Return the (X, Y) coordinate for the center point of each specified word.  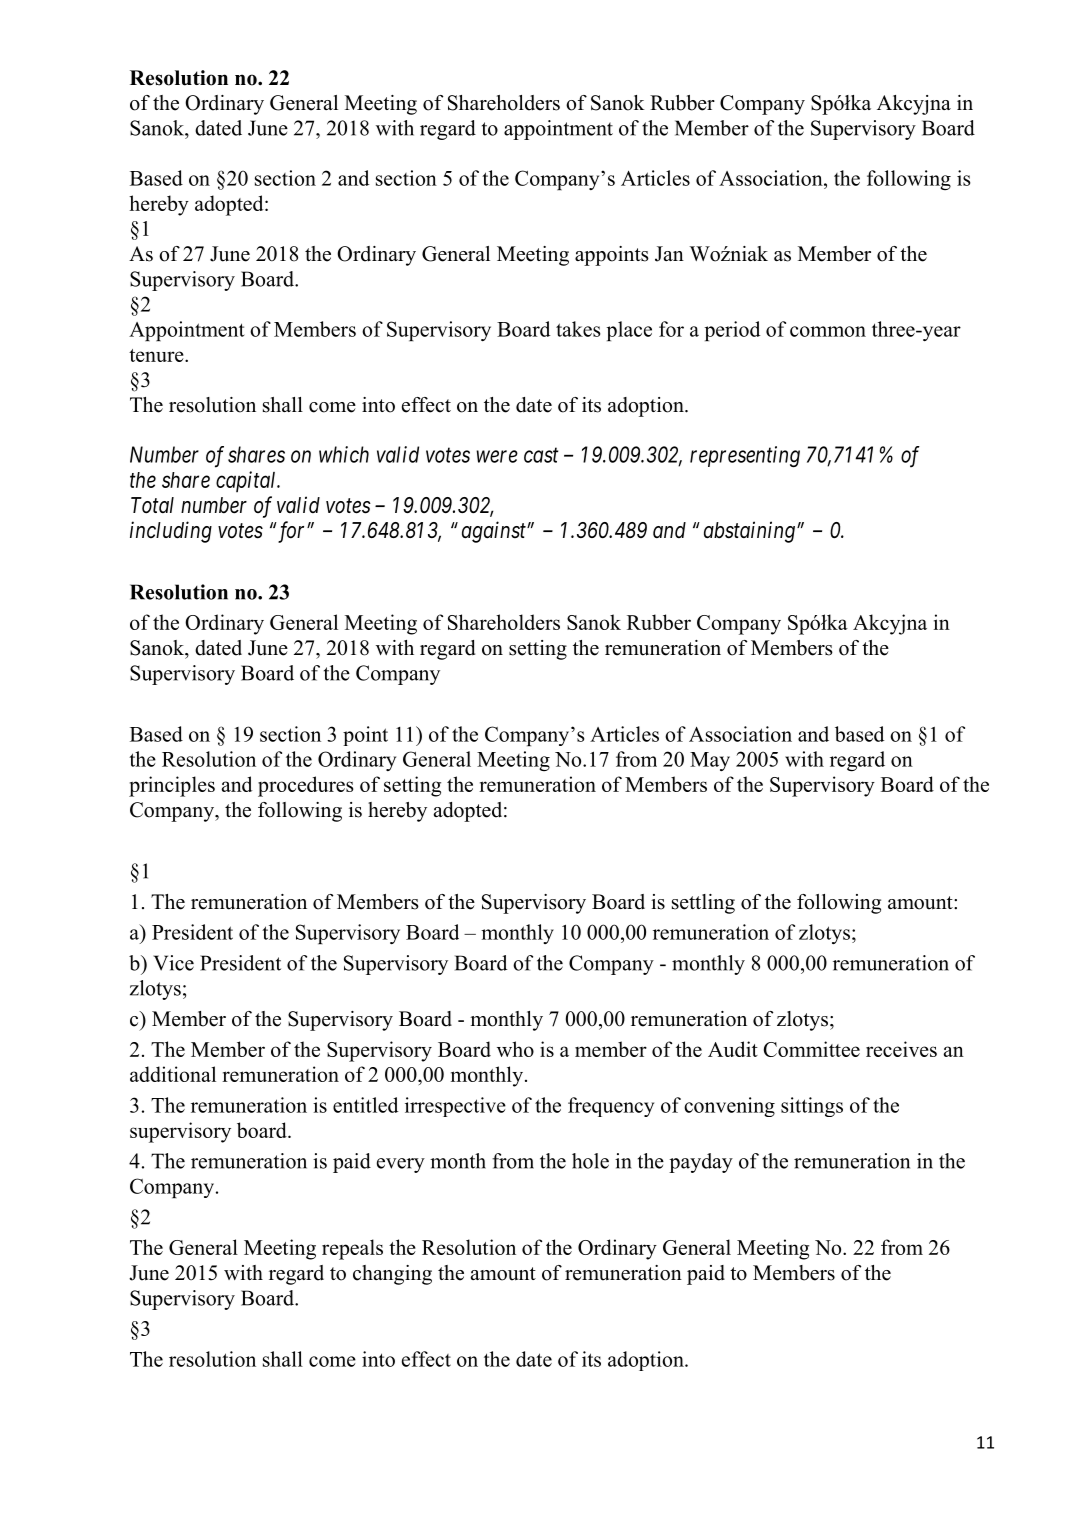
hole (590, 1161)
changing (392, 1275)
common (828, 331)
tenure (157, 355)
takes (578, 329)
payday (701, 1163)
